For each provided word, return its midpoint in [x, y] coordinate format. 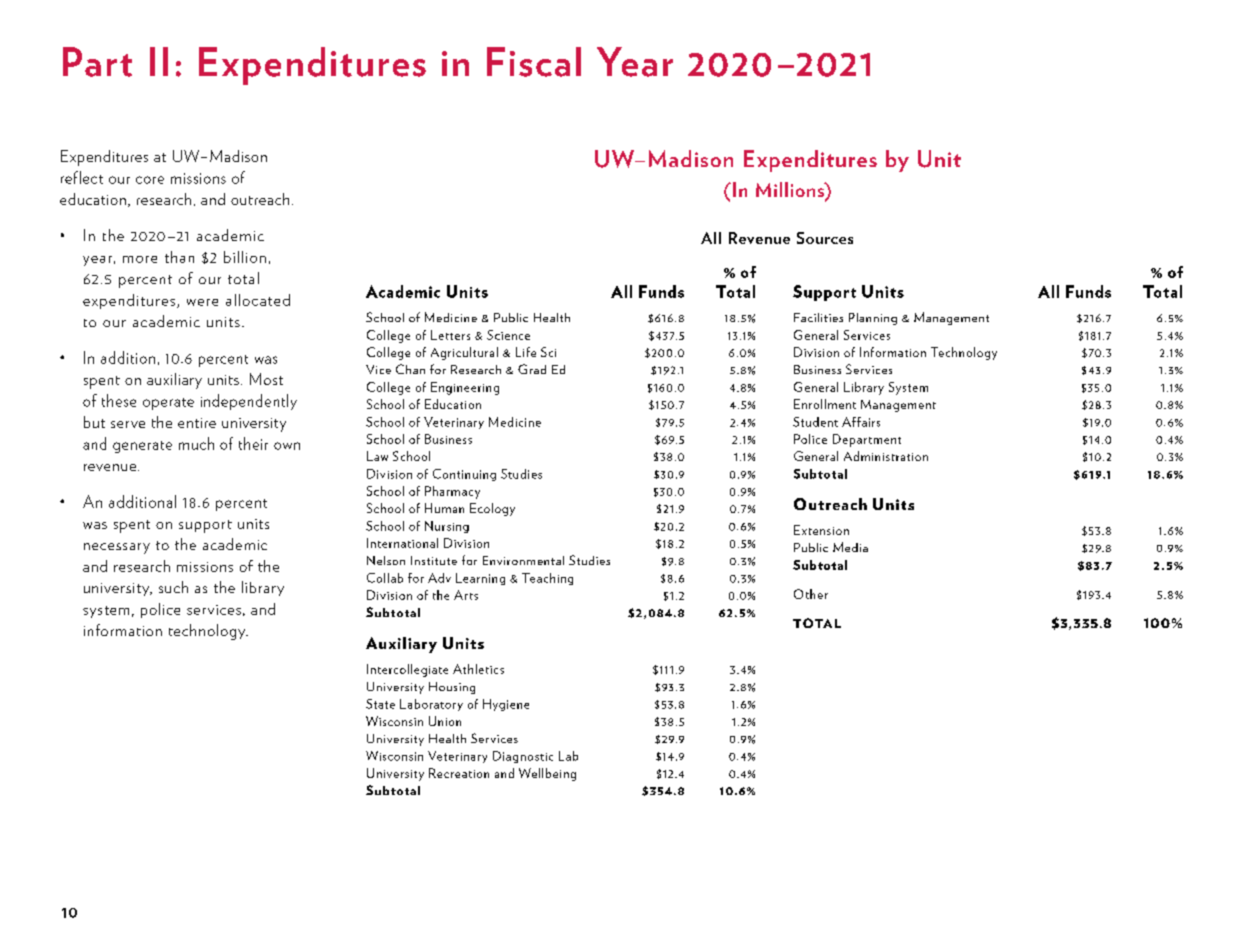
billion [245, 257]
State [380, 704]
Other [811, 594]
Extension [821, 530]
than [179, 257]
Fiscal [534, 62]
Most [266, 379]
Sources [825, 238]
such [173, 587]
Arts [466, 595]
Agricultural [464, 353]
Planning [873, 319]
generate [142, 447]
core [150, 180]
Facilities [818, 317]
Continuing [464, 475]
